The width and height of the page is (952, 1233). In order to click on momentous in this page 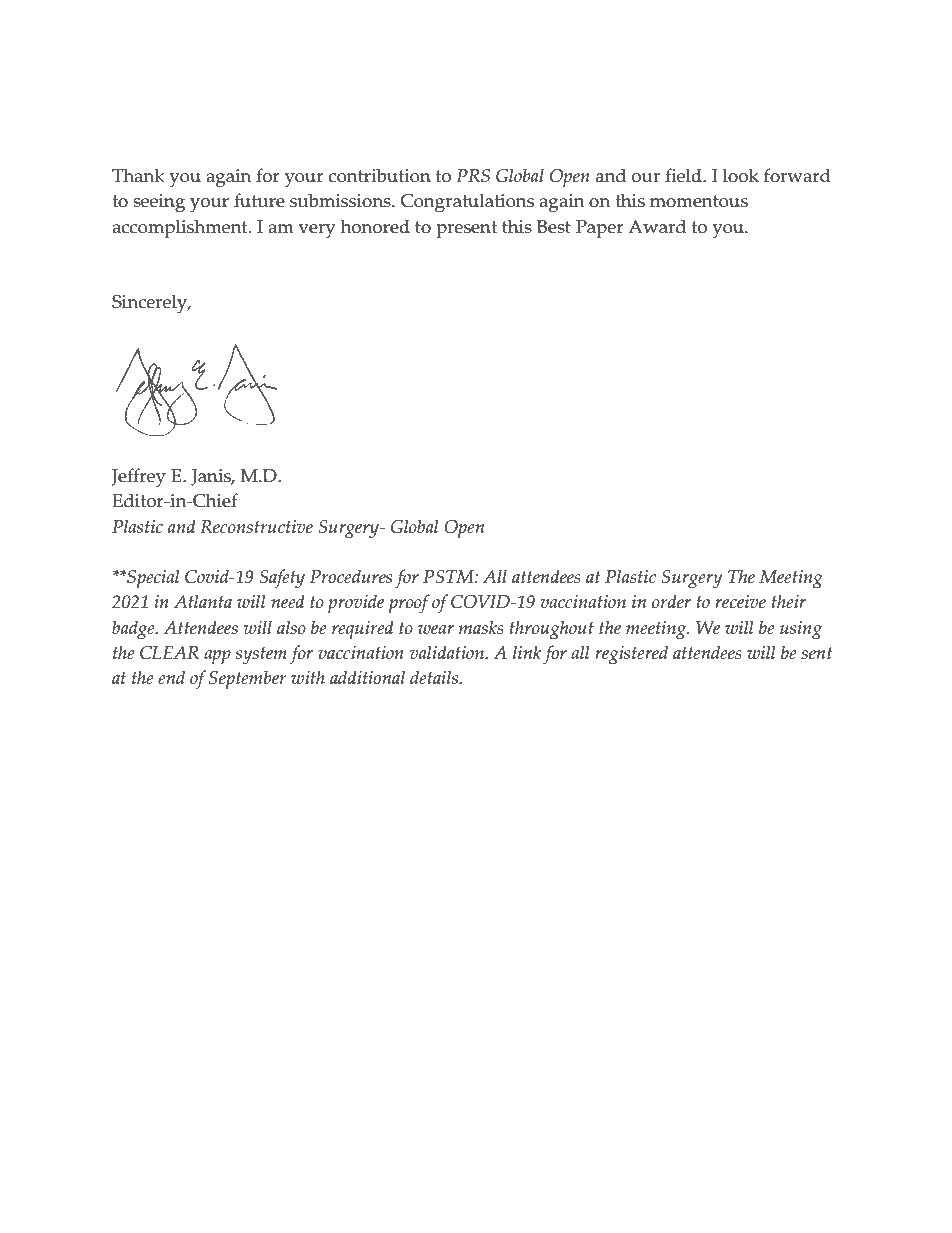, I will do `click(699, 201)`.
